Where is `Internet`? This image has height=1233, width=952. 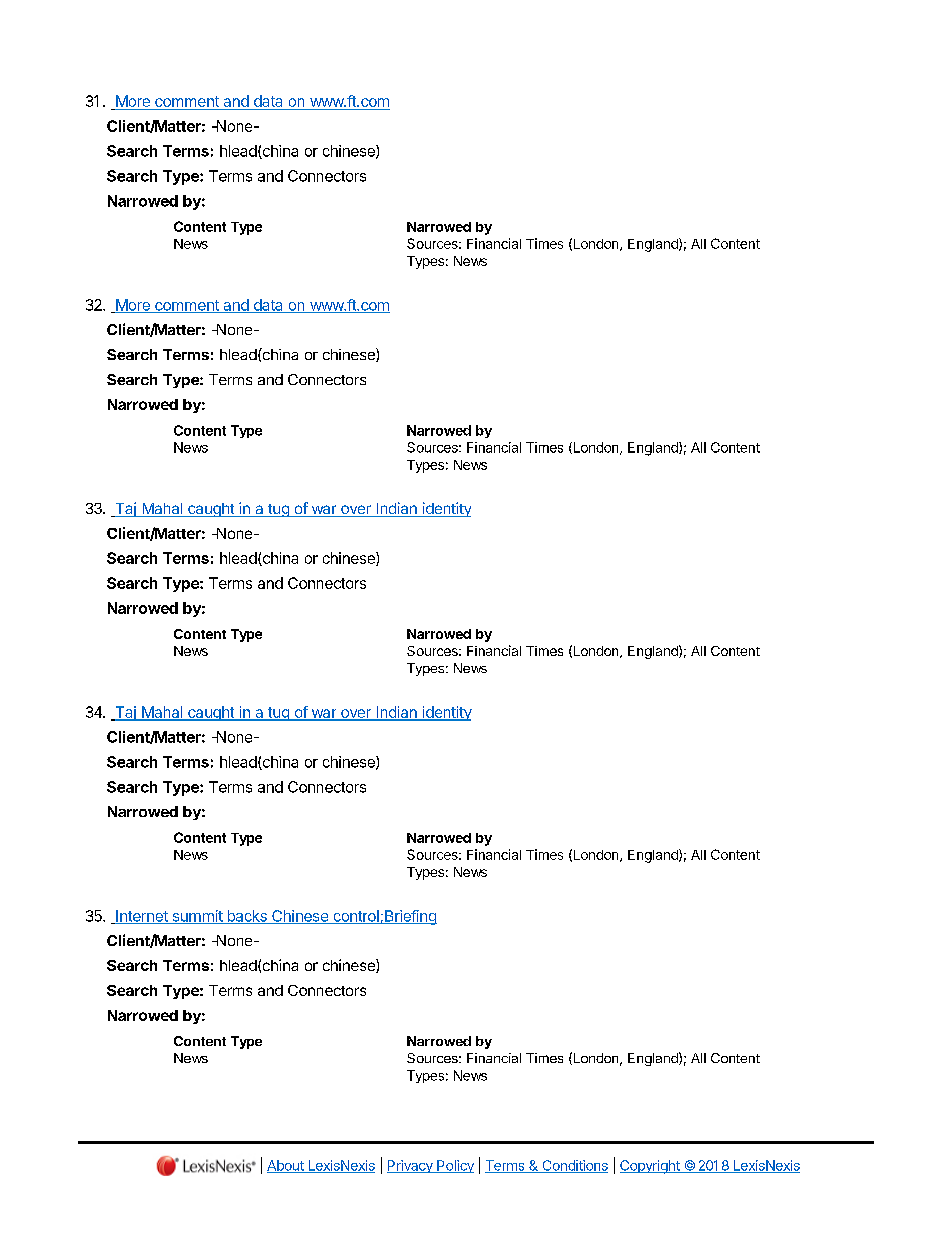 Internet is located at coordinates (142, 917).
